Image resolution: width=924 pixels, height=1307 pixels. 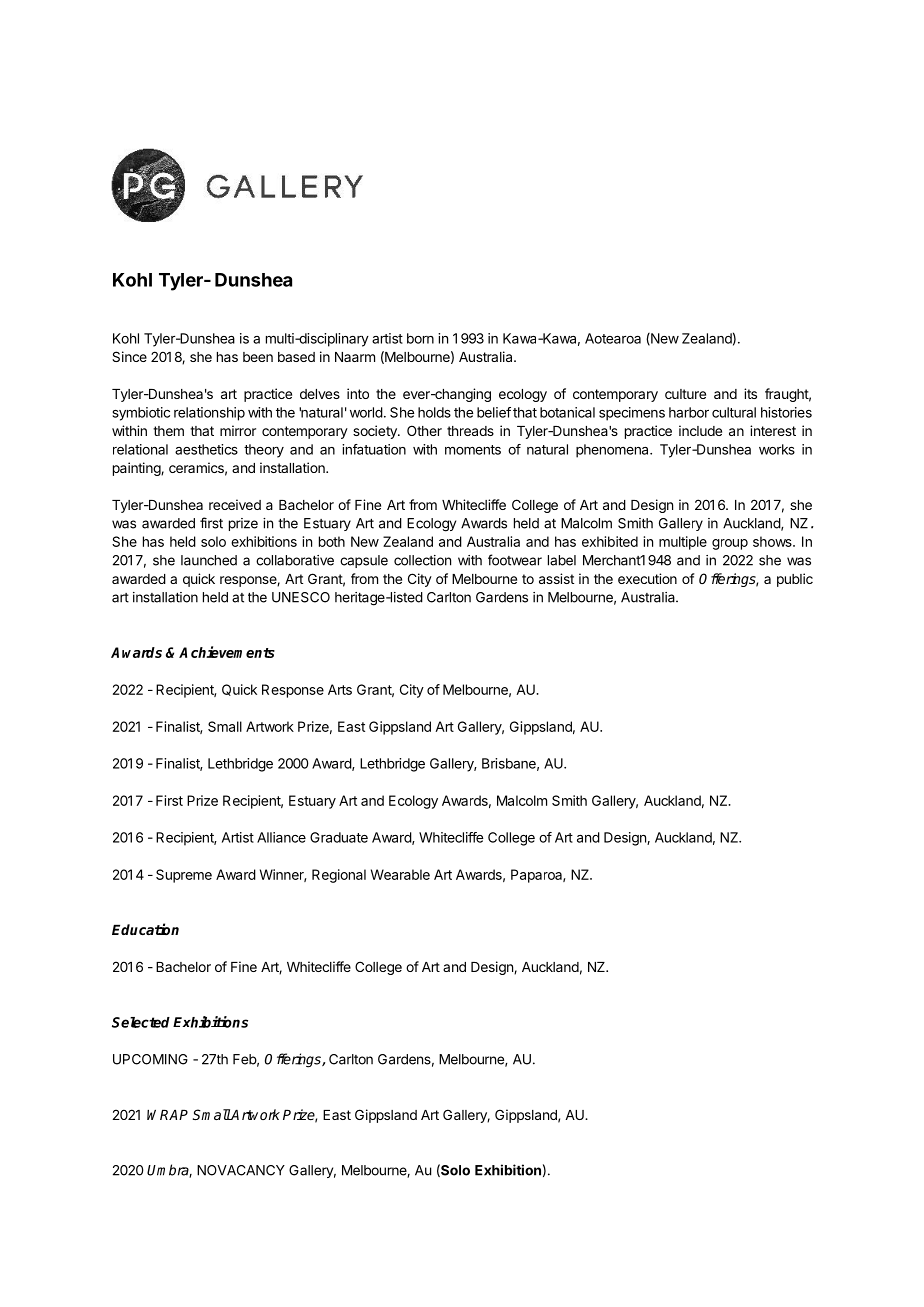 I want to click on UPCOMING, so click(x=150, y=1059).
